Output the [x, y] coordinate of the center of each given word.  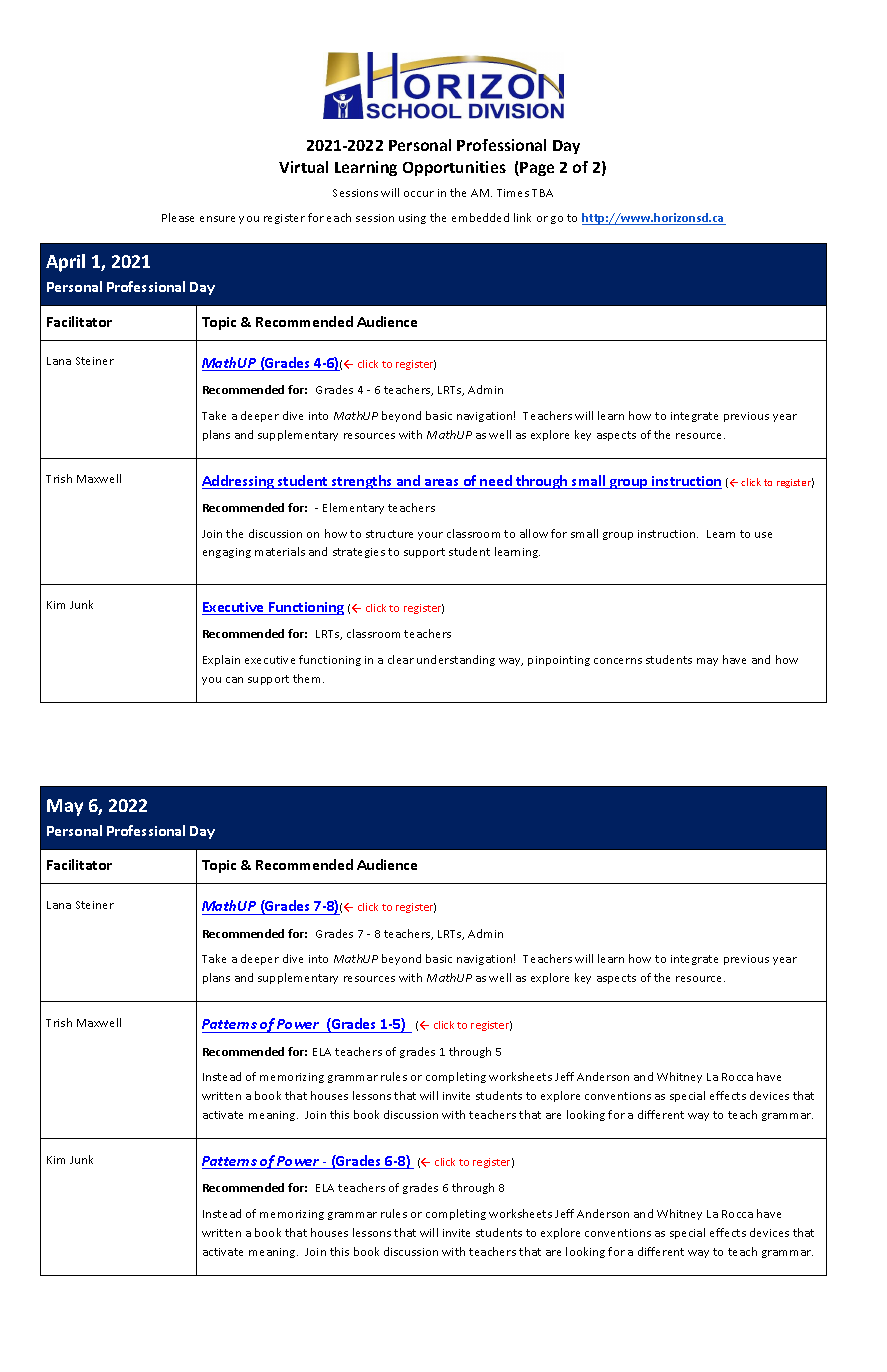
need [496, 482]
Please [178, 217]
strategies [359, 553]
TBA [542, 193]
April [65, 263]
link [522, 217]
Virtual [303, 167]
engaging [227, 553]
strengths [362, 482]
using [412, 219]
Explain [221, 660]
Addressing [239, 482]
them [308, 678]
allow [534, 533]
